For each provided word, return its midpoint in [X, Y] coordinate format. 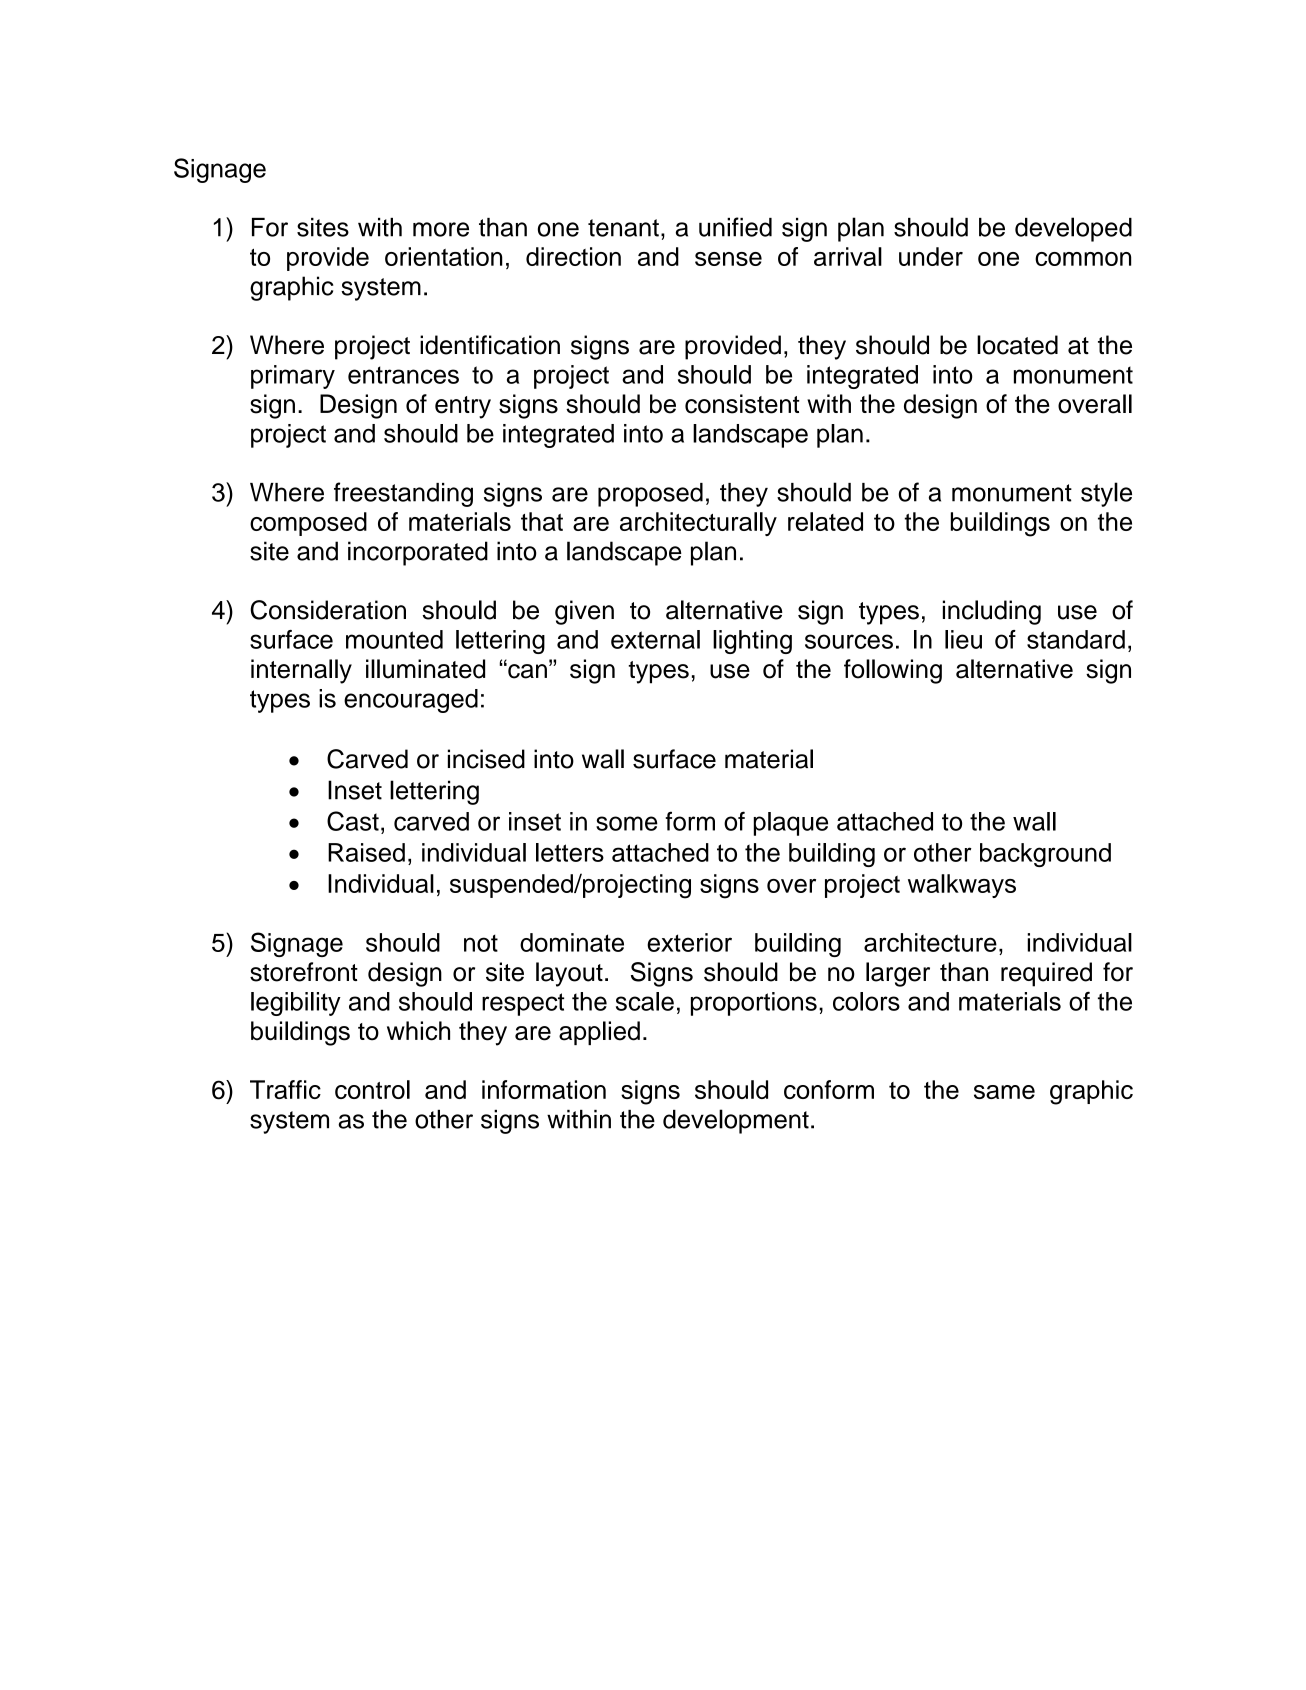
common [1083, 259]
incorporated [418, 553]
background [1045, 855]
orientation [444, 256]
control [372, 1089]
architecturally [698, 524]
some [627, 823]
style [1106, 494]
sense [728, 259]
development [736, 1121]
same [1004, 1092]
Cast [353, 821]
